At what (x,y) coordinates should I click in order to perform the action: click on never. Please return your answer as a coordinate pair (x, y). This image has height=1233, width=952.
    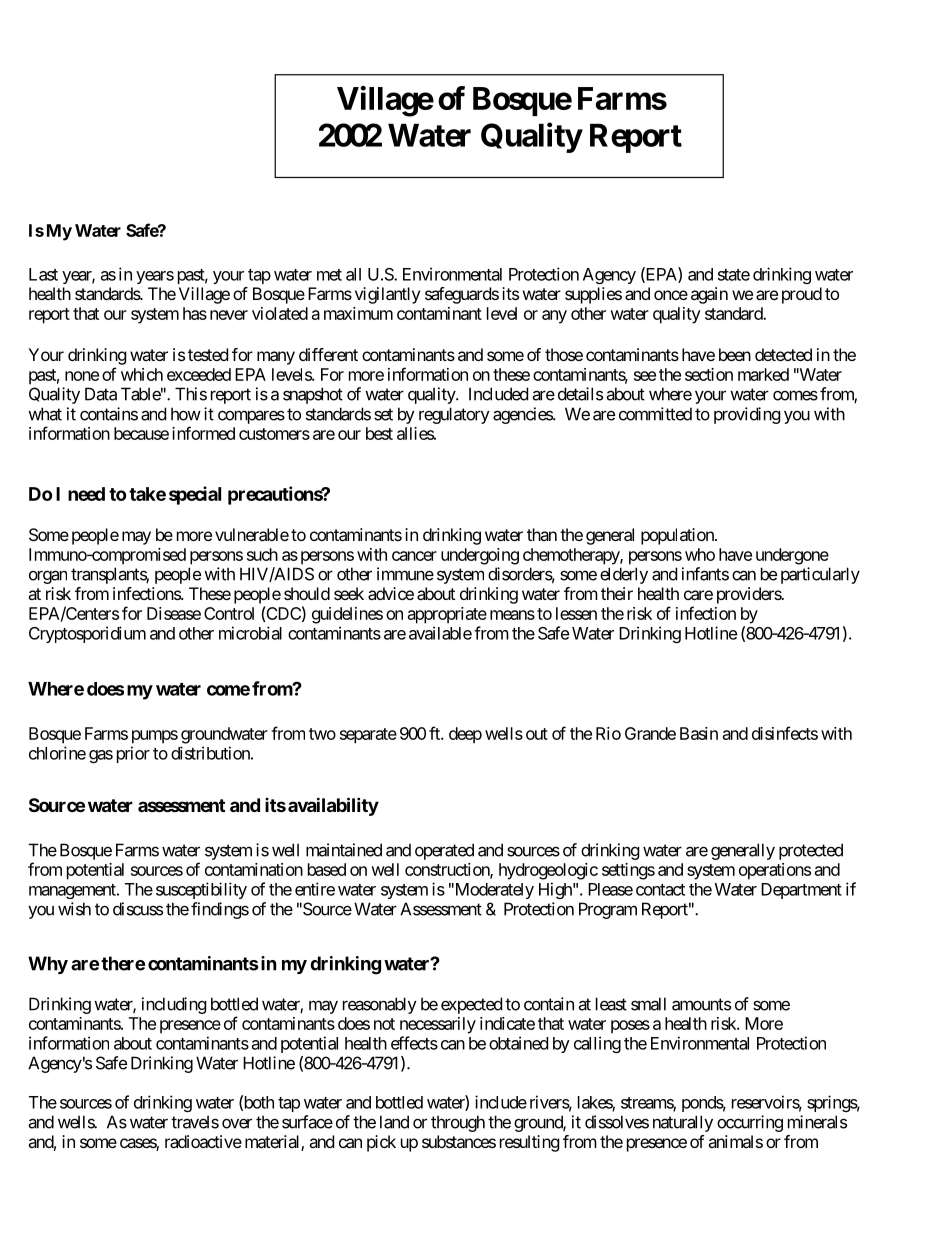
    Looking at the image, I should click on (229, 315).
